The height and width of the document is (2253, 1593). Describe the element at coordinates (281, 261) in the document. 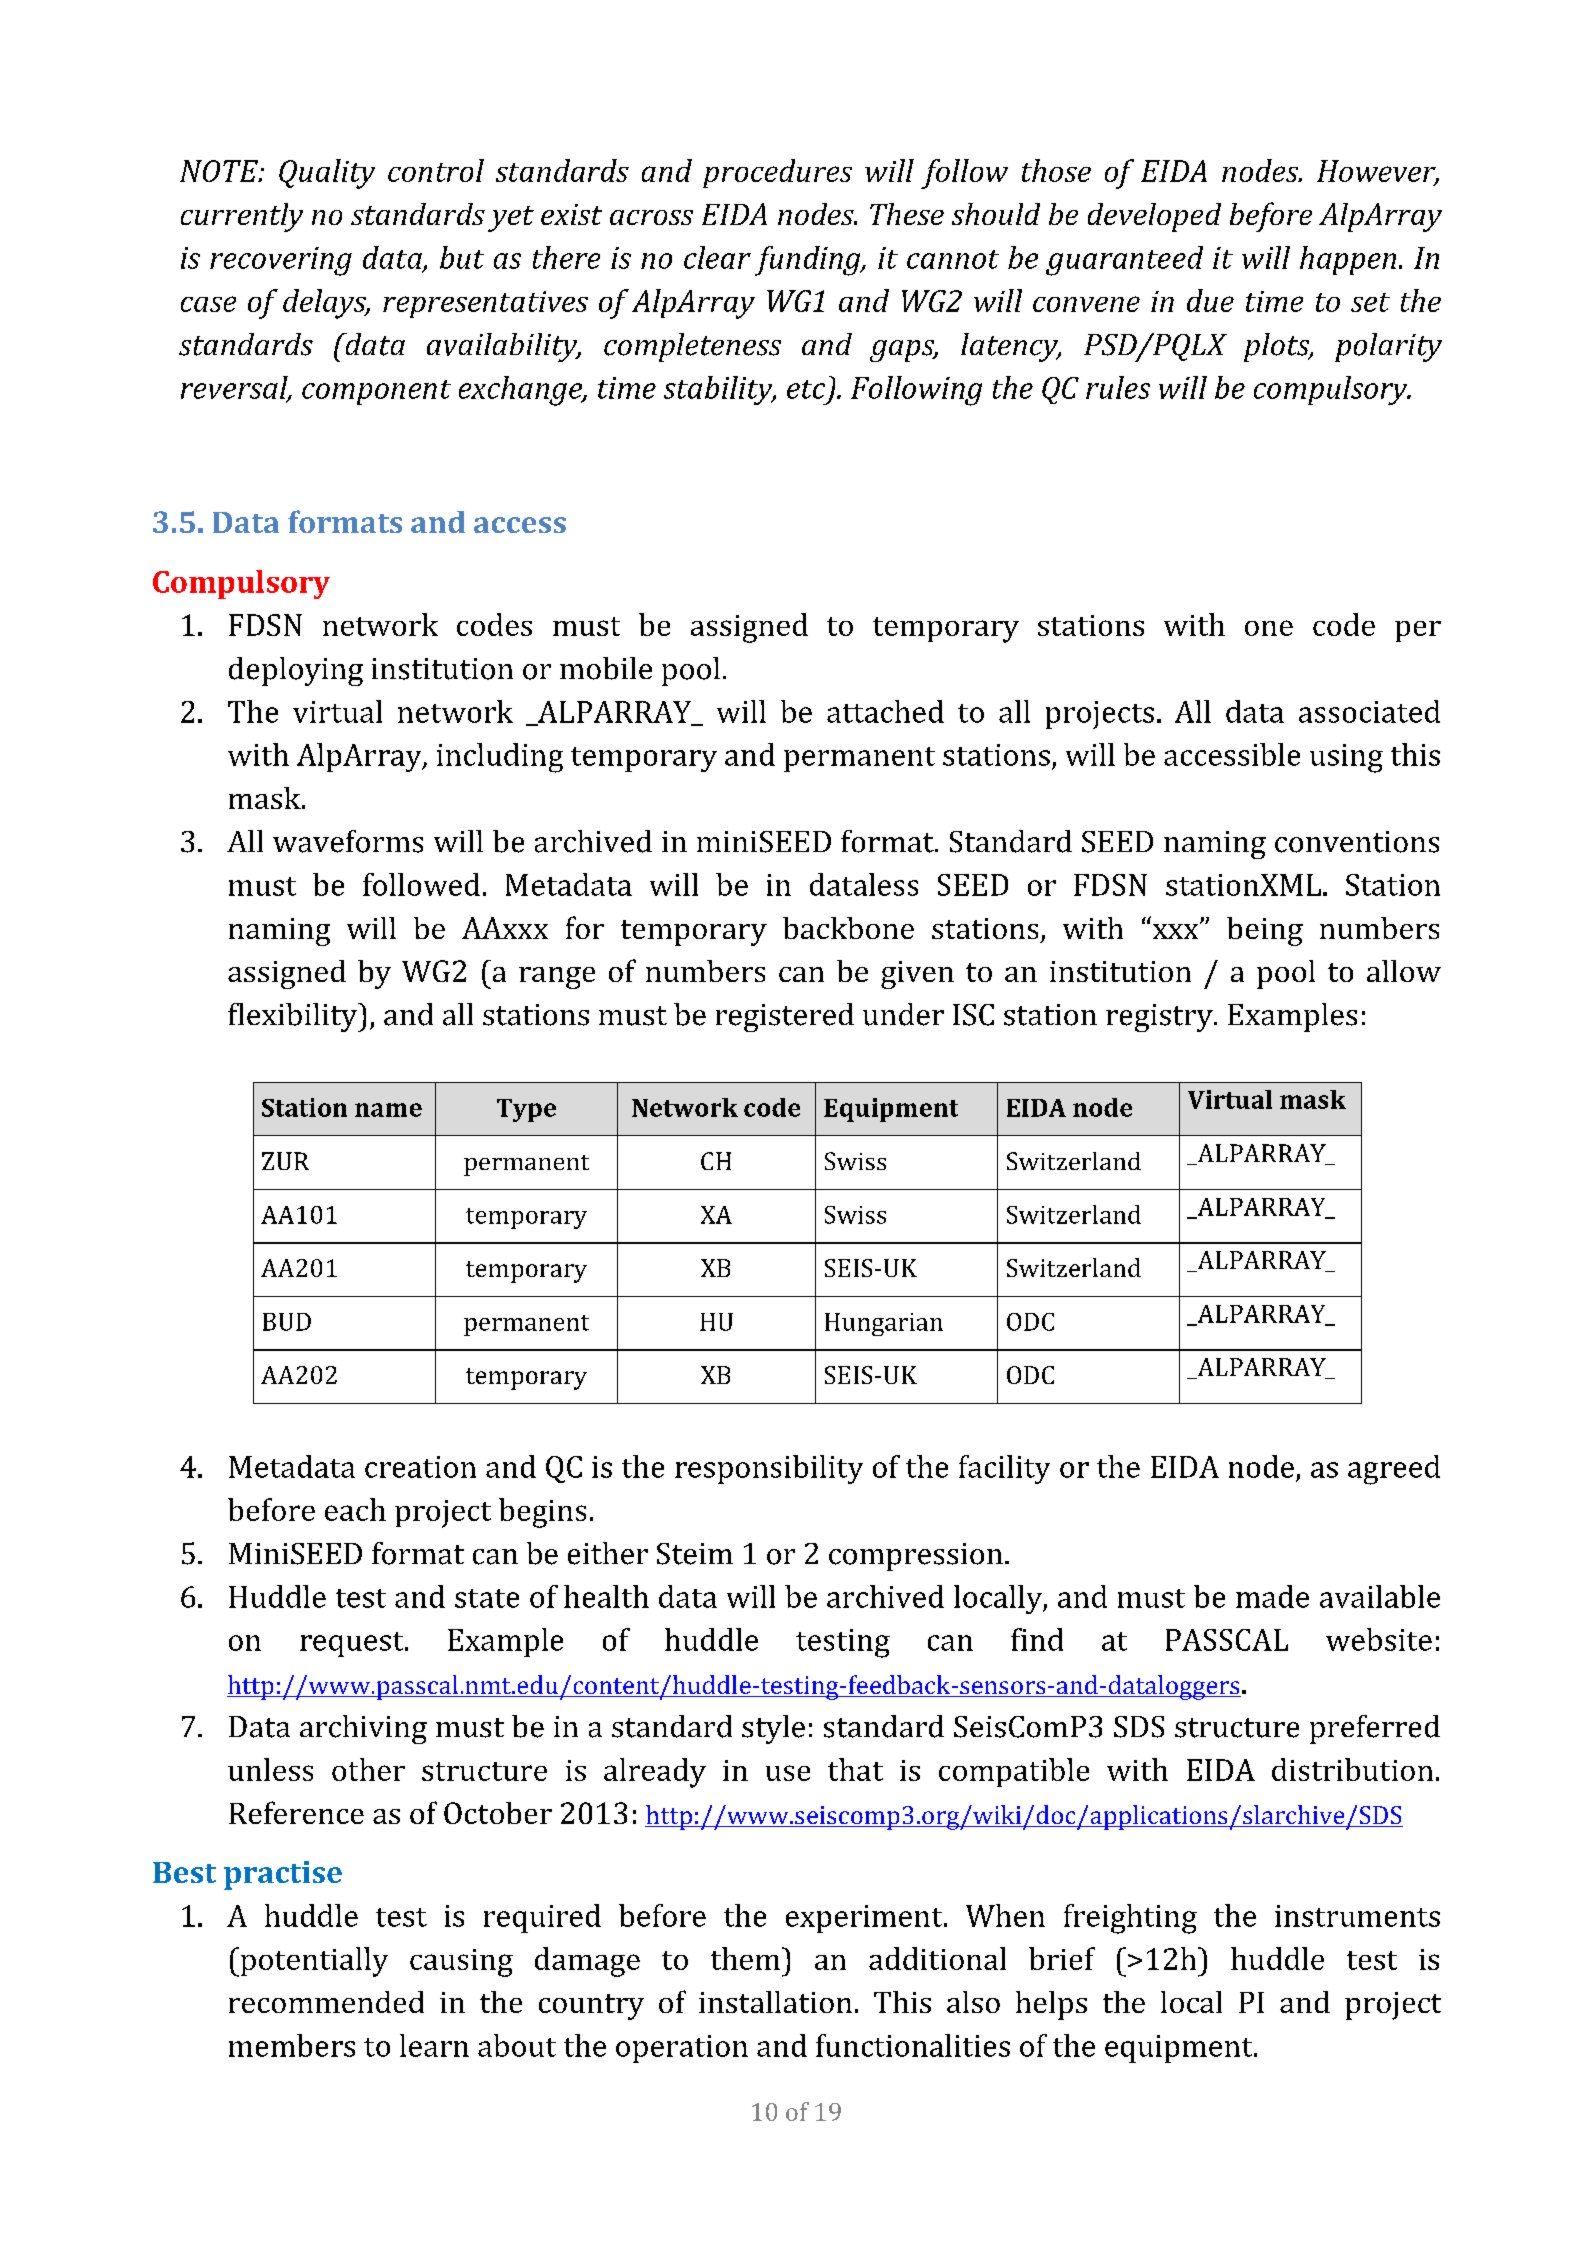

I see `recovering` at that location.
